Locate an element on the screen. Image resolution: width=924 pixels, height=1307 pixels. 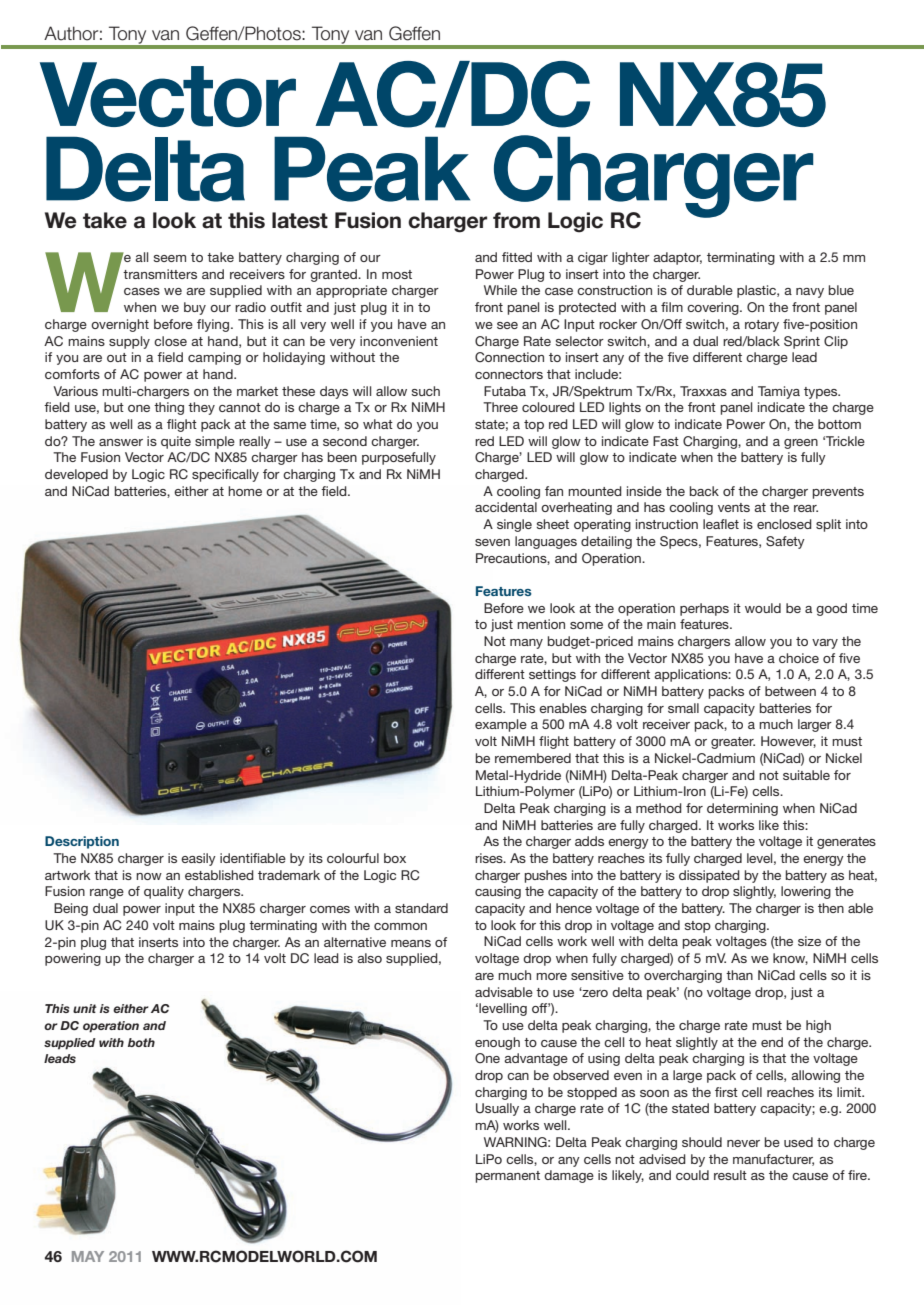
both is located at coordinates (141, 1042).
